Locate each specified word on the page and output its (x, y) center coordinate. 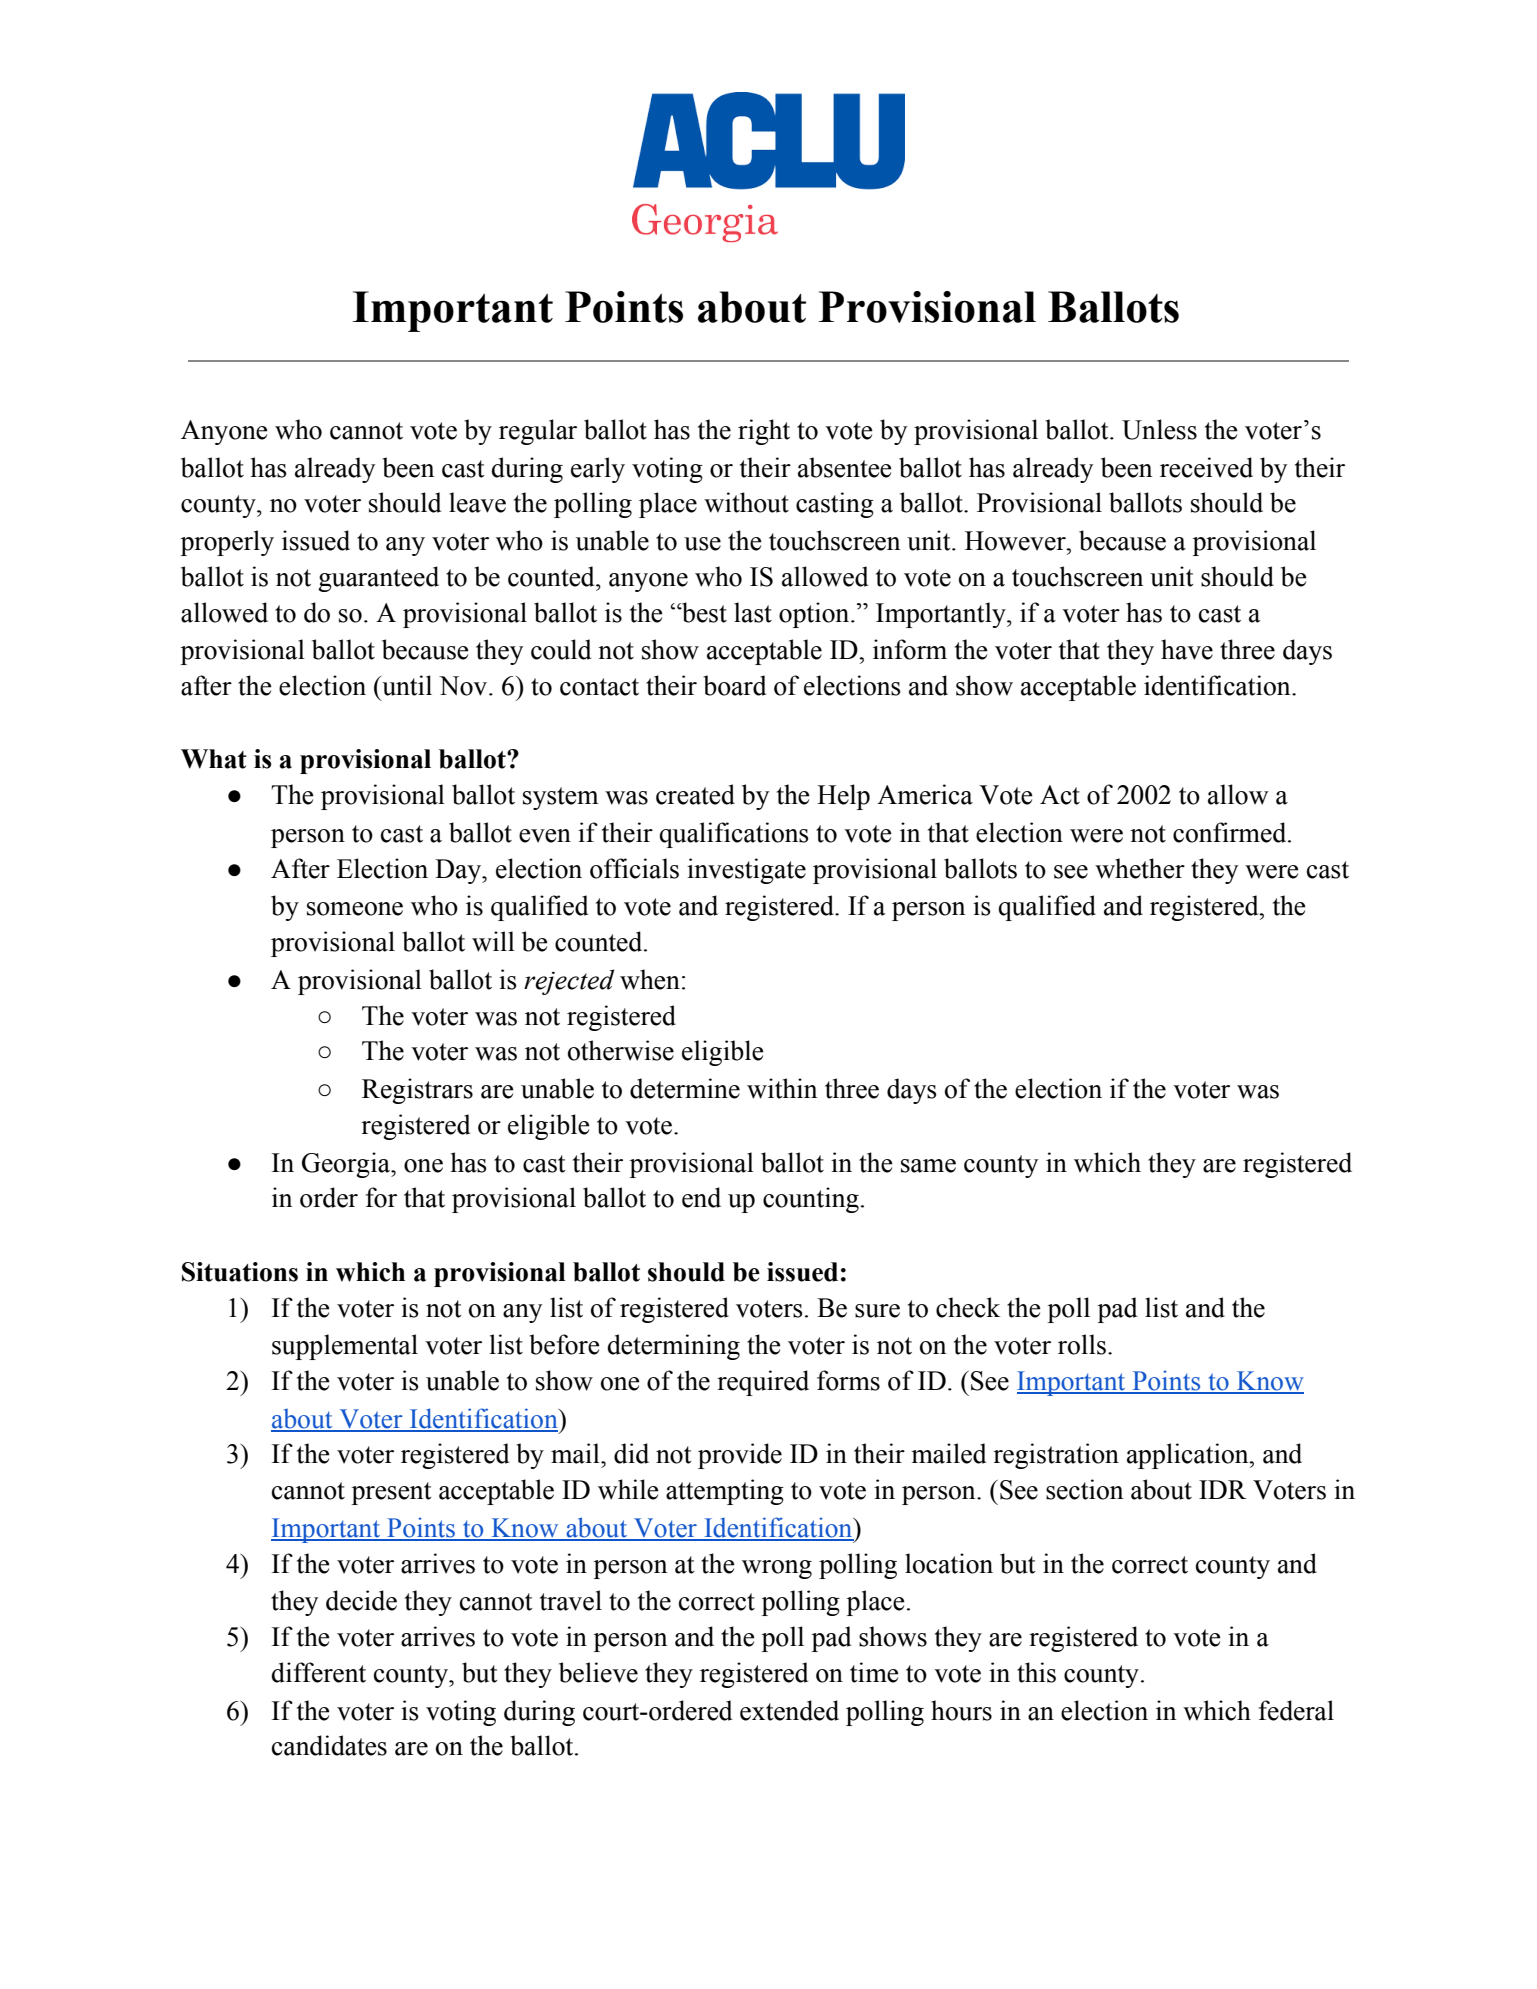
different (319, 1672)
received (1206, 467)
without (746, 502)
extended (789, 1710)
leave (477, 502)
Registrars (417, 1091)
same (928, 1166)
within (782, 1088)
